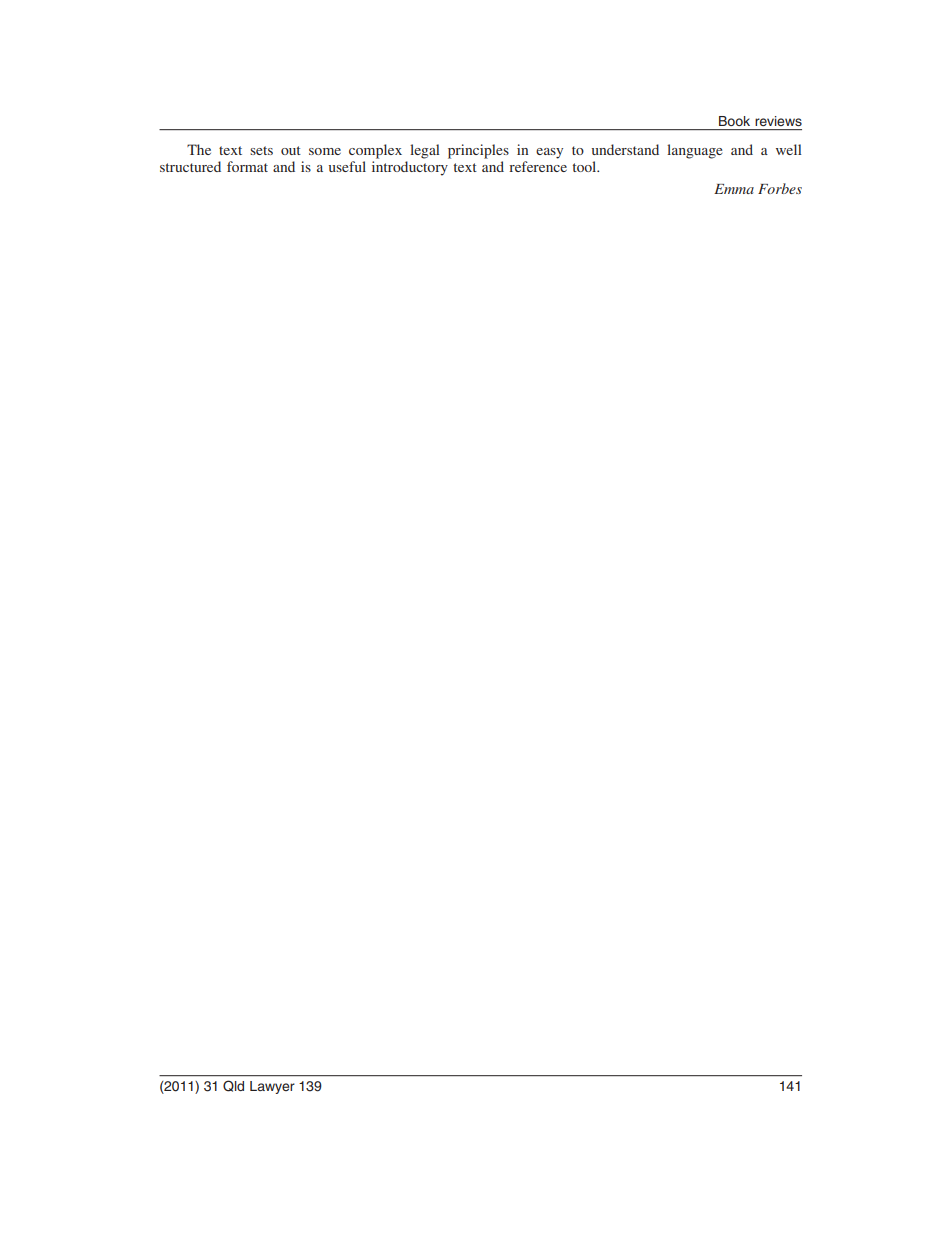 This image has height=1233, width=952. What do you see at coordinates (625, 149) in the image?
I see `understand` at bounding box center [625, 149].
